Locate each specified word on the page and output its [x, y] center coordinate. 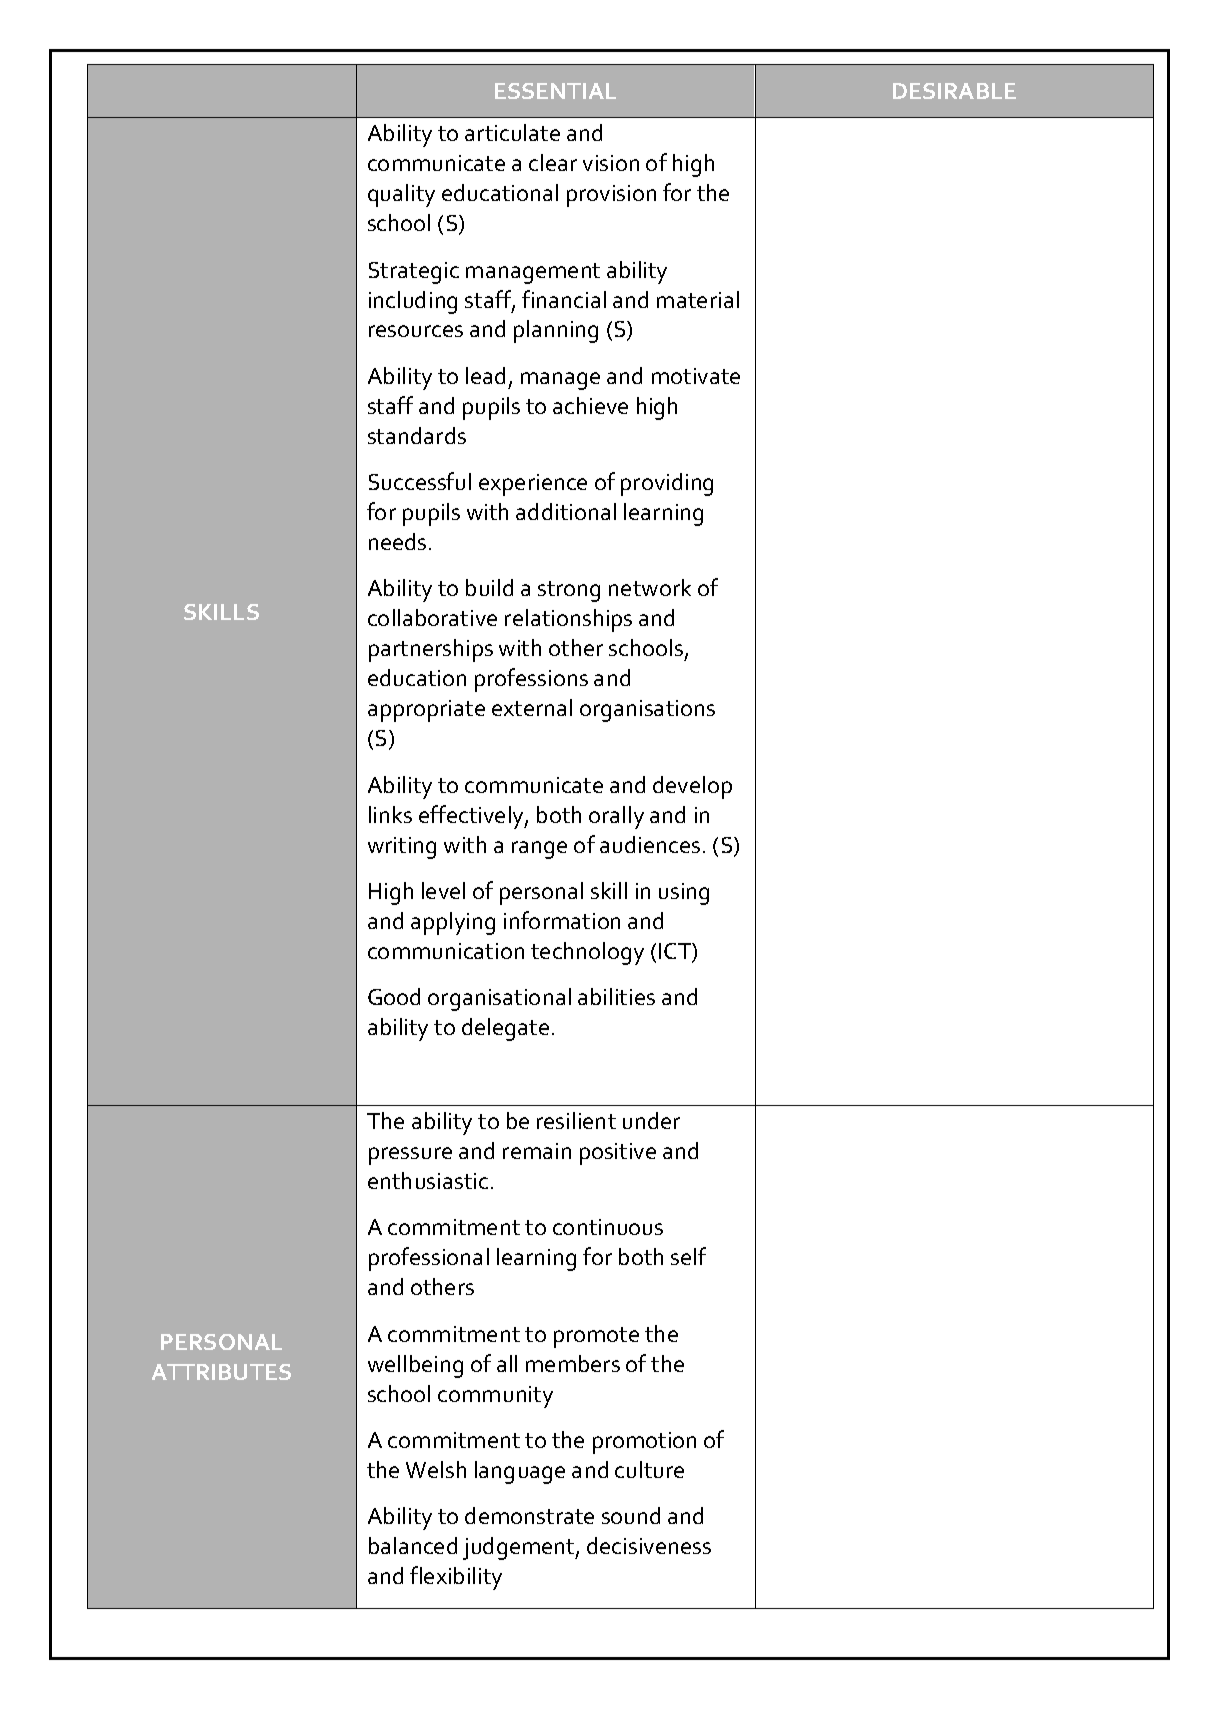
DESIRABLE [954, 91]
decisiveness [649, 1545]
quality [401, 195]
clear [553, 162]
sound [631, 1515]
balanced [413, 1545]
